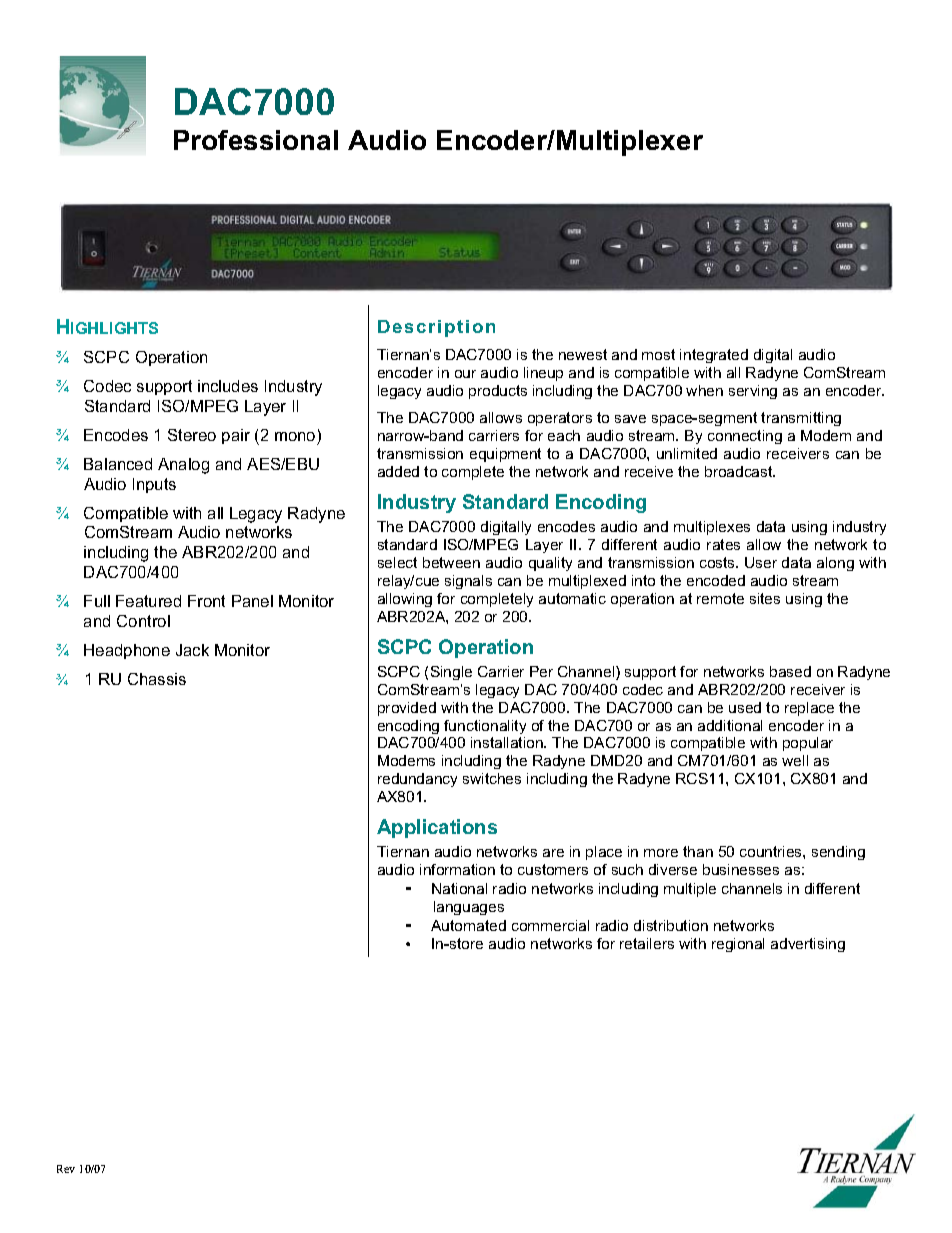  I want to click on based, so click(790, 671).
